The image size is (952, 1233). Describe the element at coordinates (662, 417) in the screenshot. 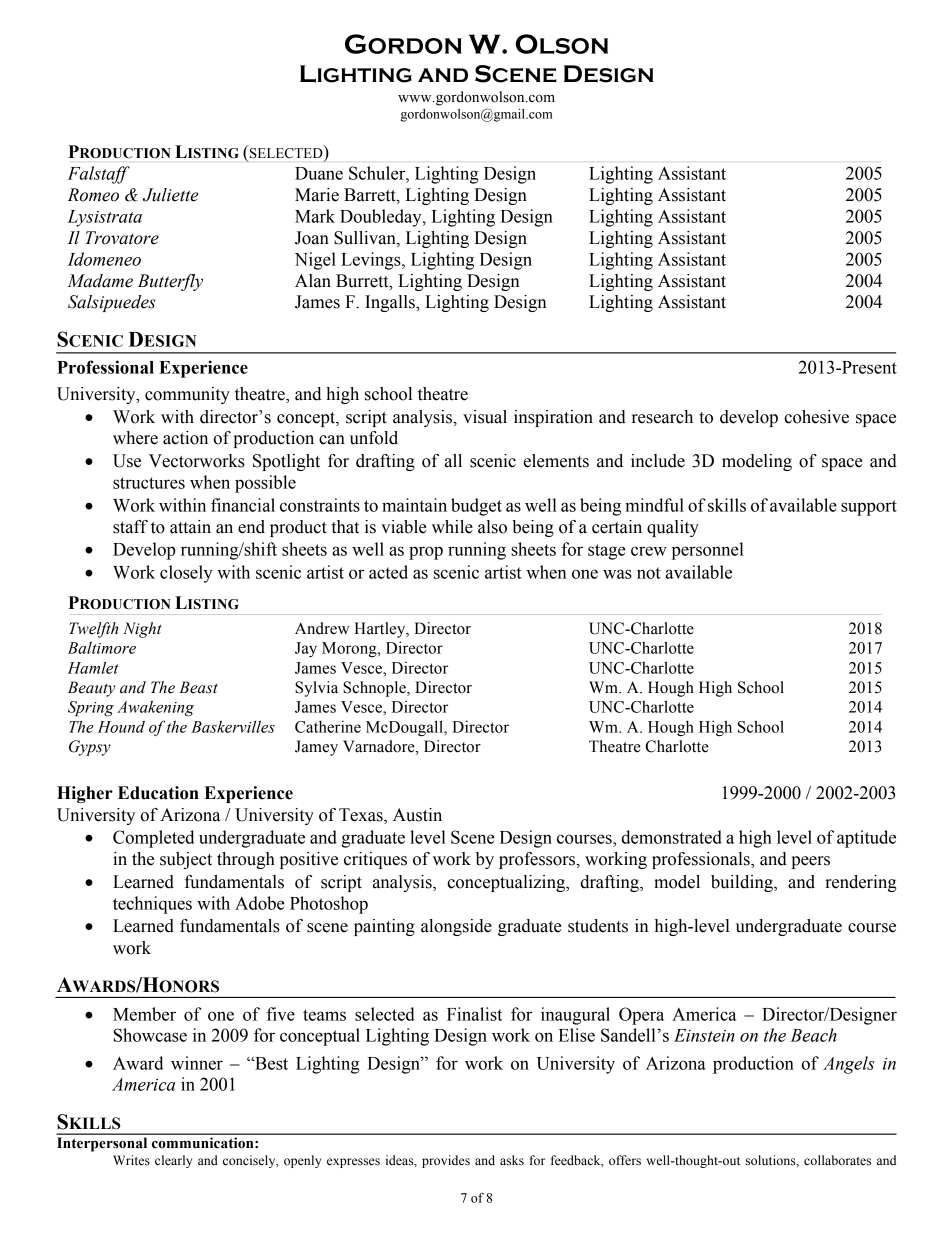

I see `research` at that location.
